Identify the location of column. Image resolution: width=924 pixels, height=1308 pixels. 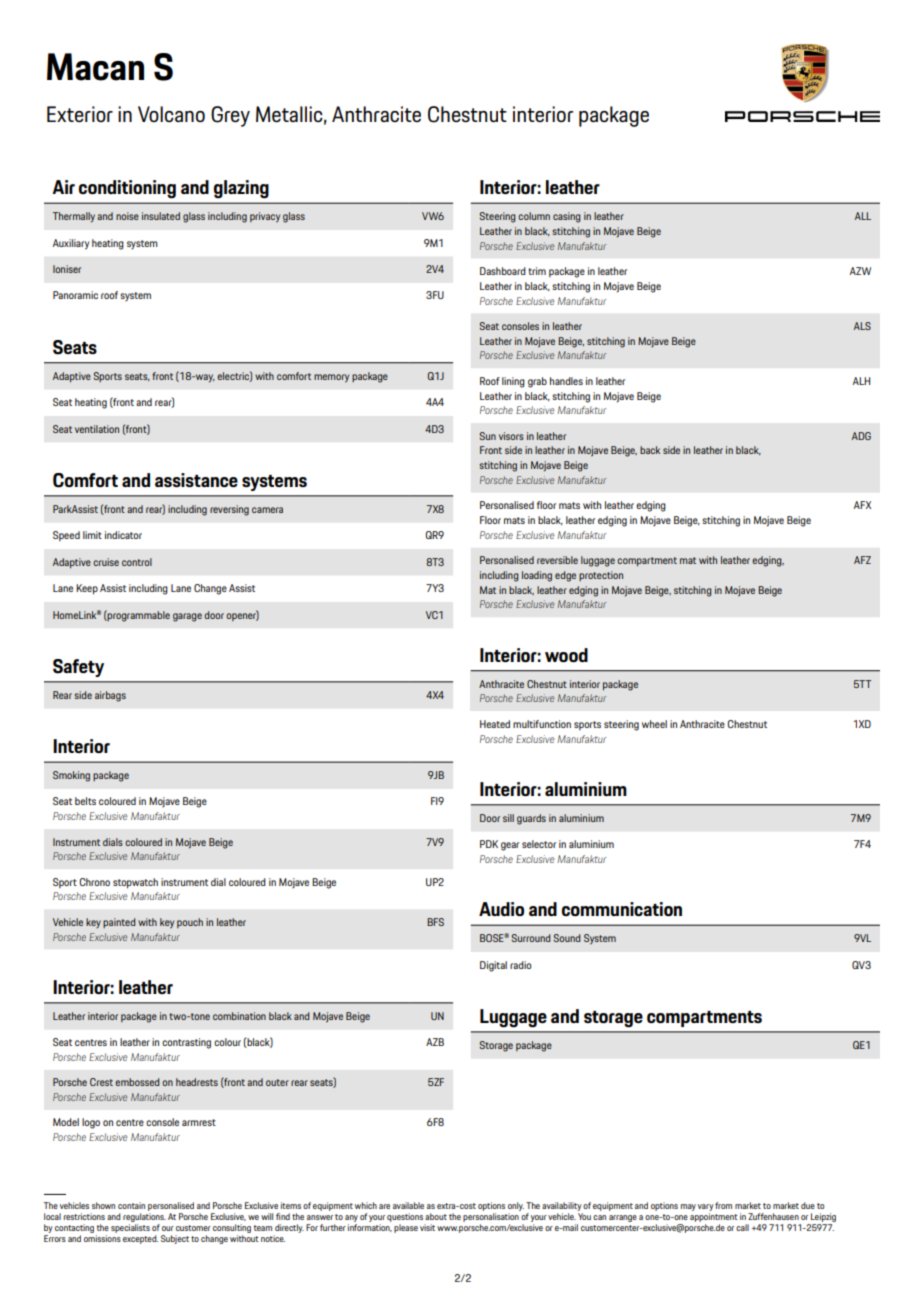
(534, 216).
